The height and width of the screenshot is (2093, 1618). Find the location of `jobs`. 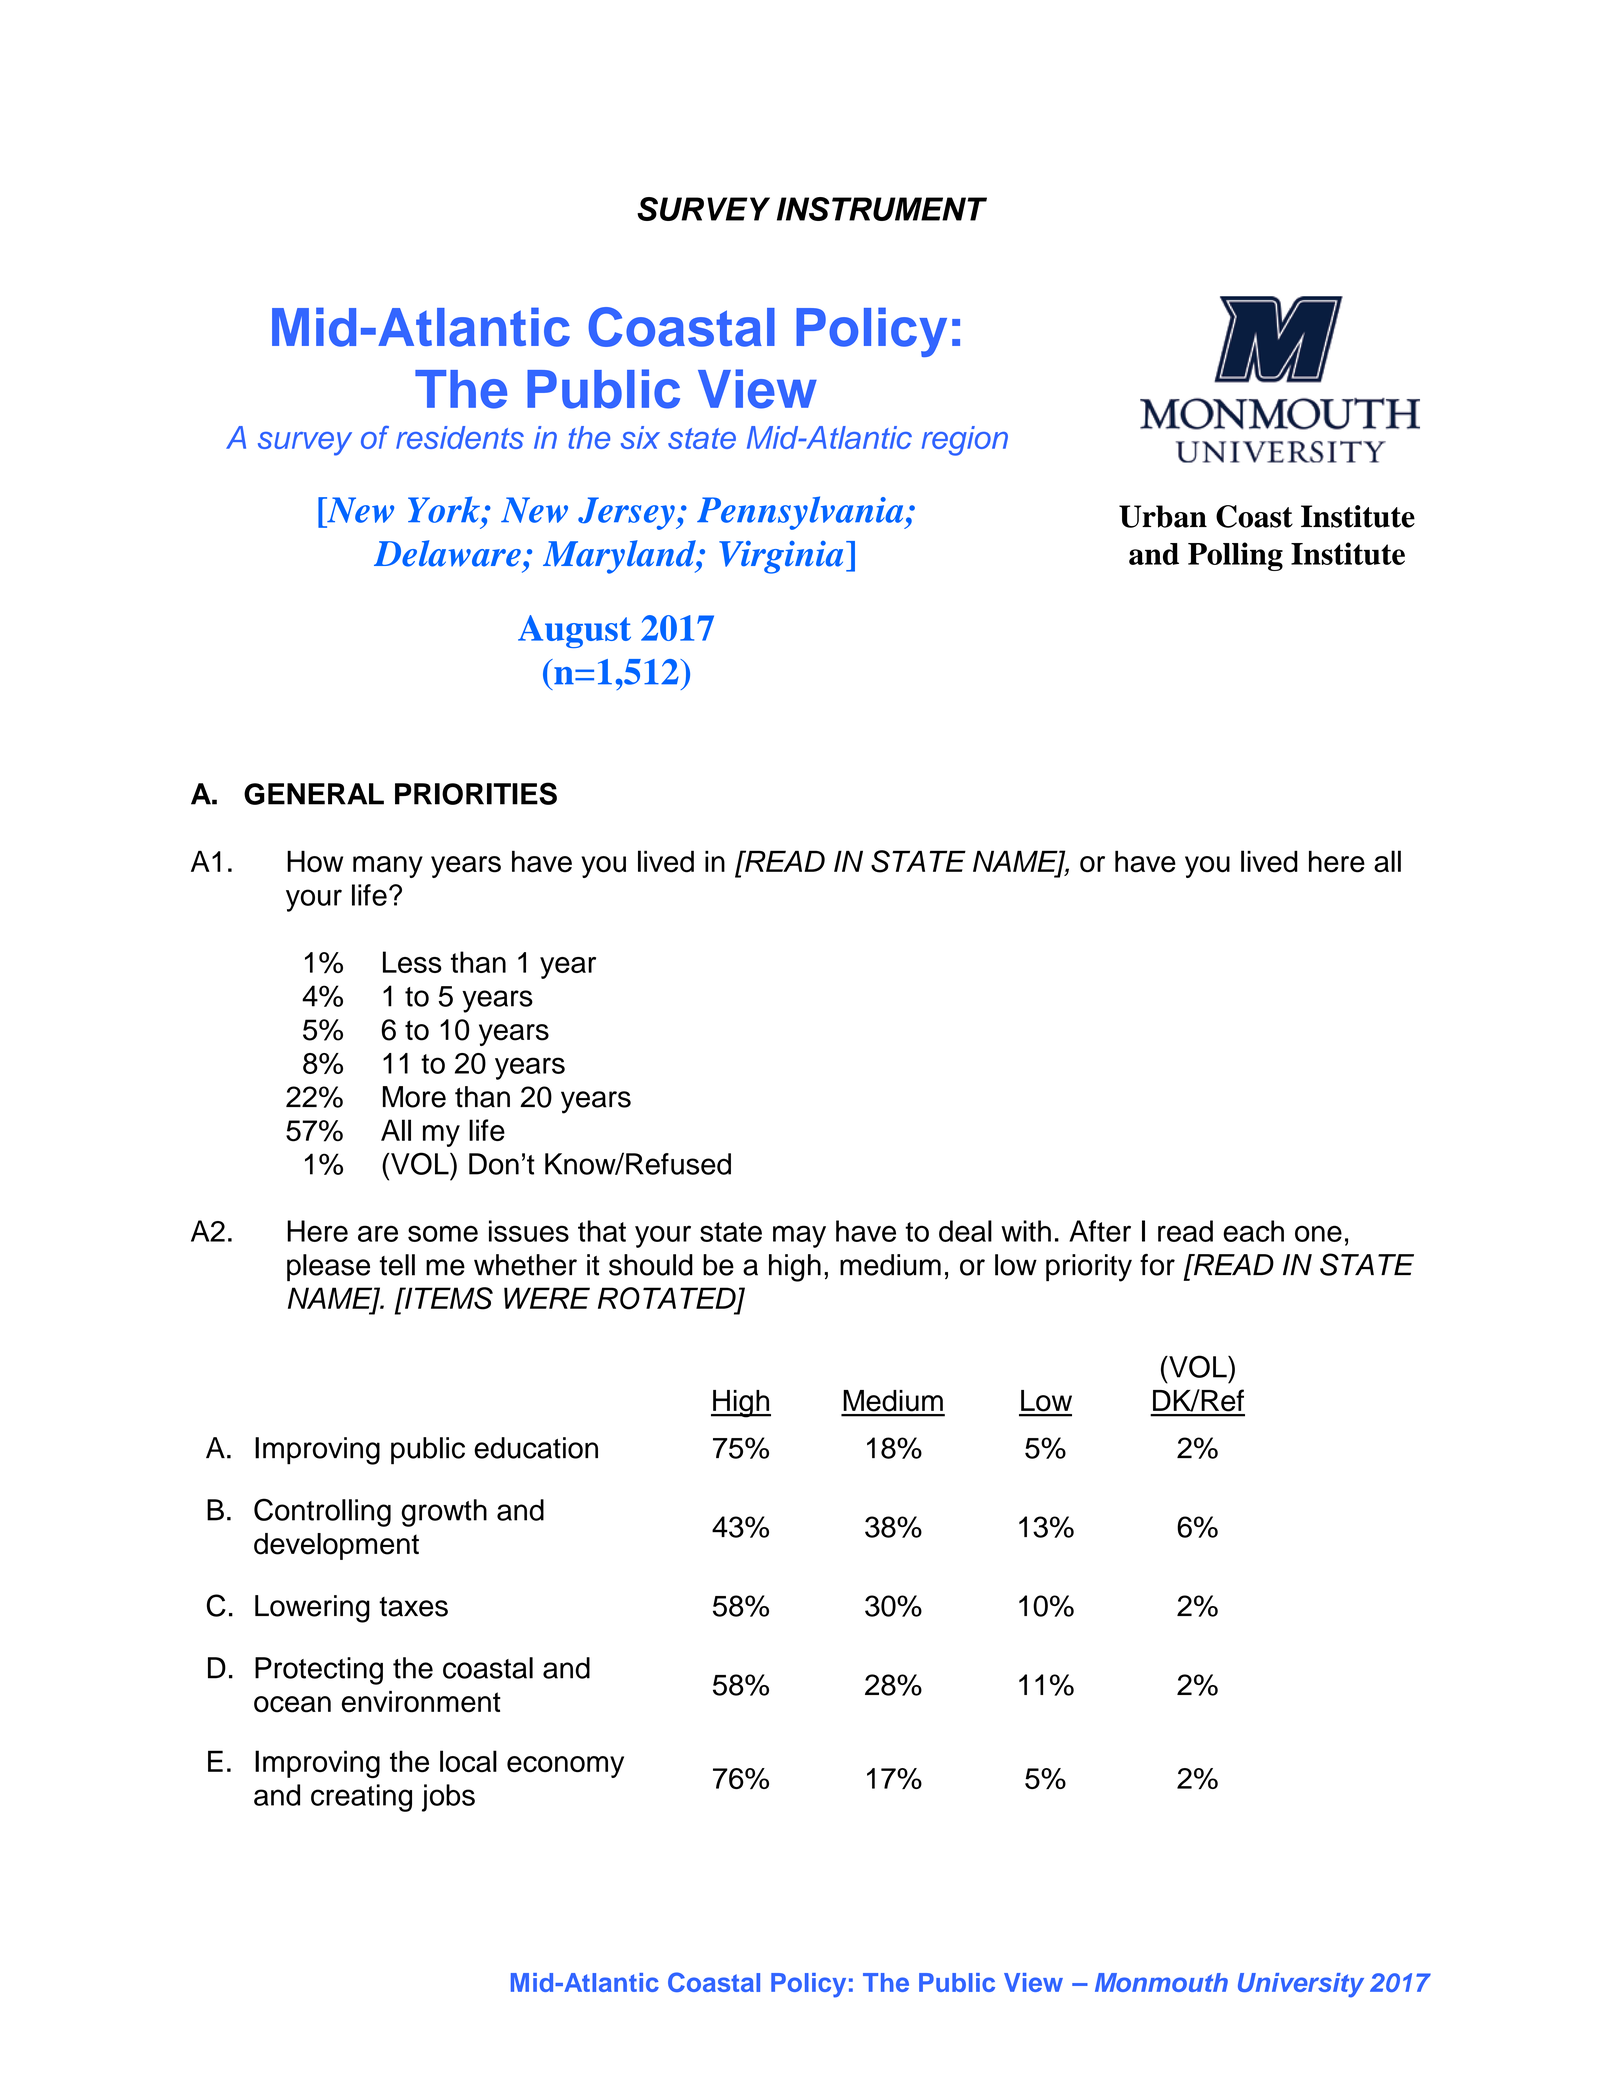

jobs is located at coordinates (448, 1798).
